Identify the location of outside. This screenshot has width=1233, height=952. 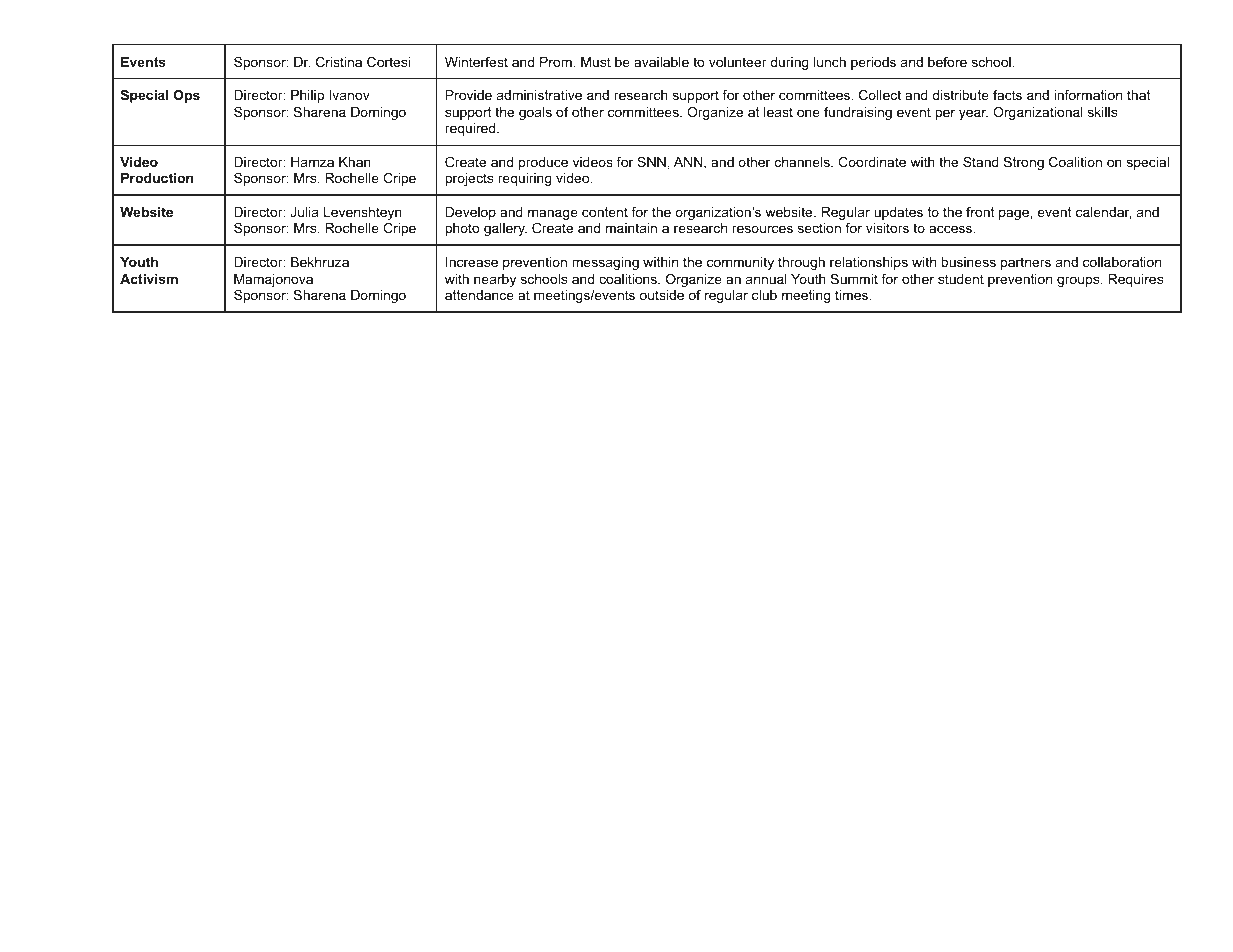
(662, 295).
